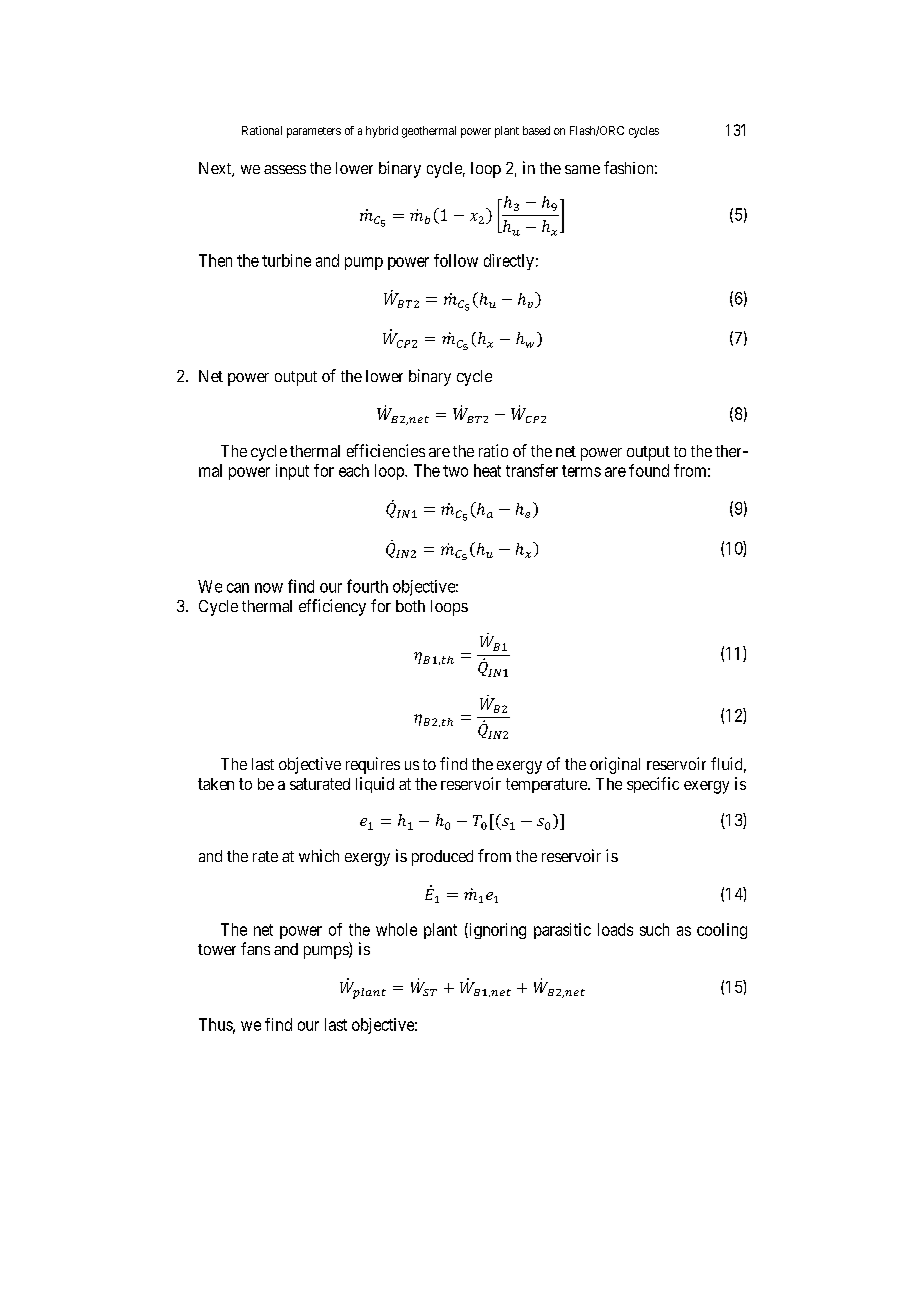  Describe the element at coordinates (536, 130) in the page. I see `based` at that location.
